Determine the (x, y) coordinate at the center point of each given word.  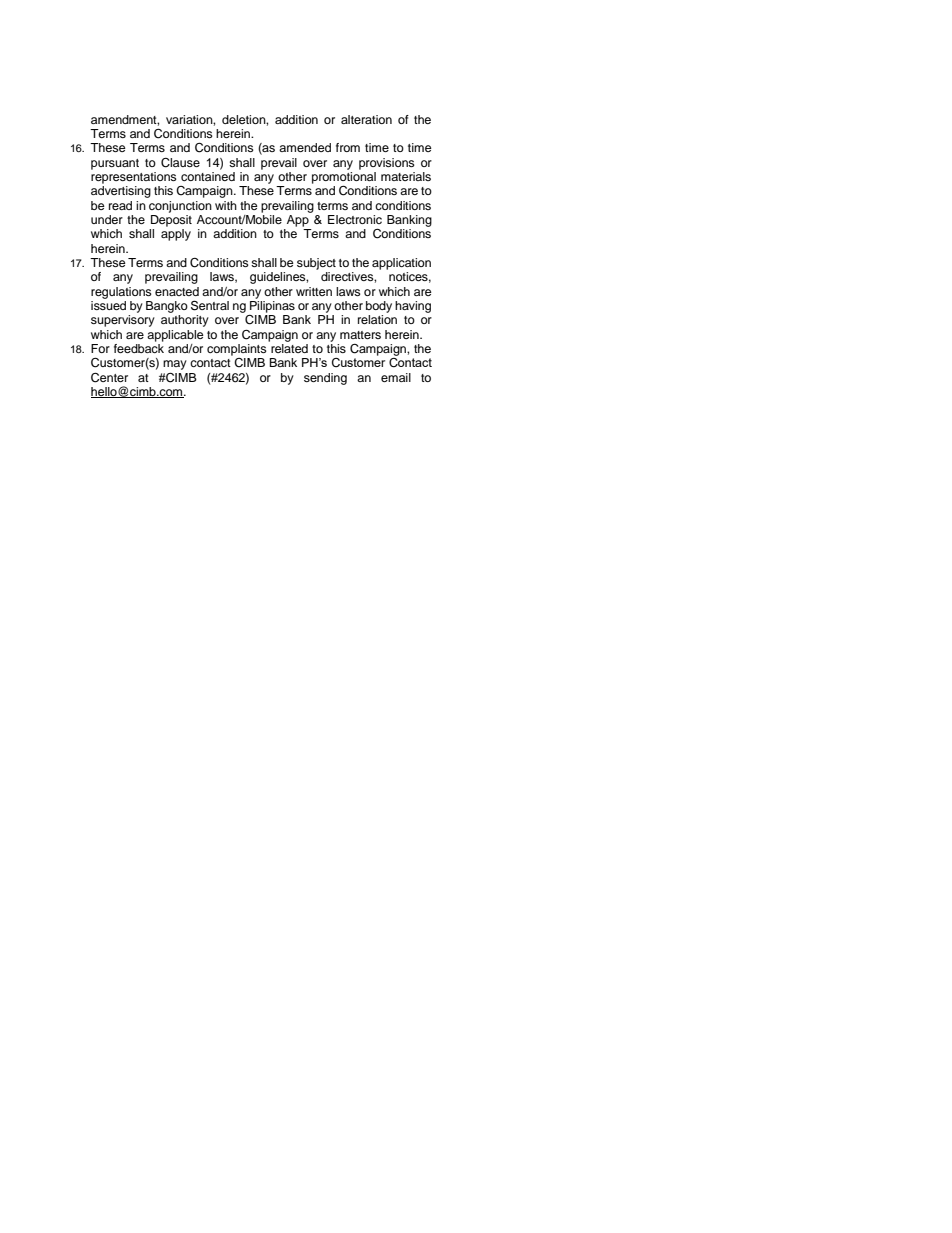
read (120, 205)
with (226, 205)
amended (305, 147)
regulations (121, 293)
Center (109, 378)
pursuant (115, 164)
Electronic (355, 219)
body (379, 307)
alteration (366, 119)
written (314, 291)
